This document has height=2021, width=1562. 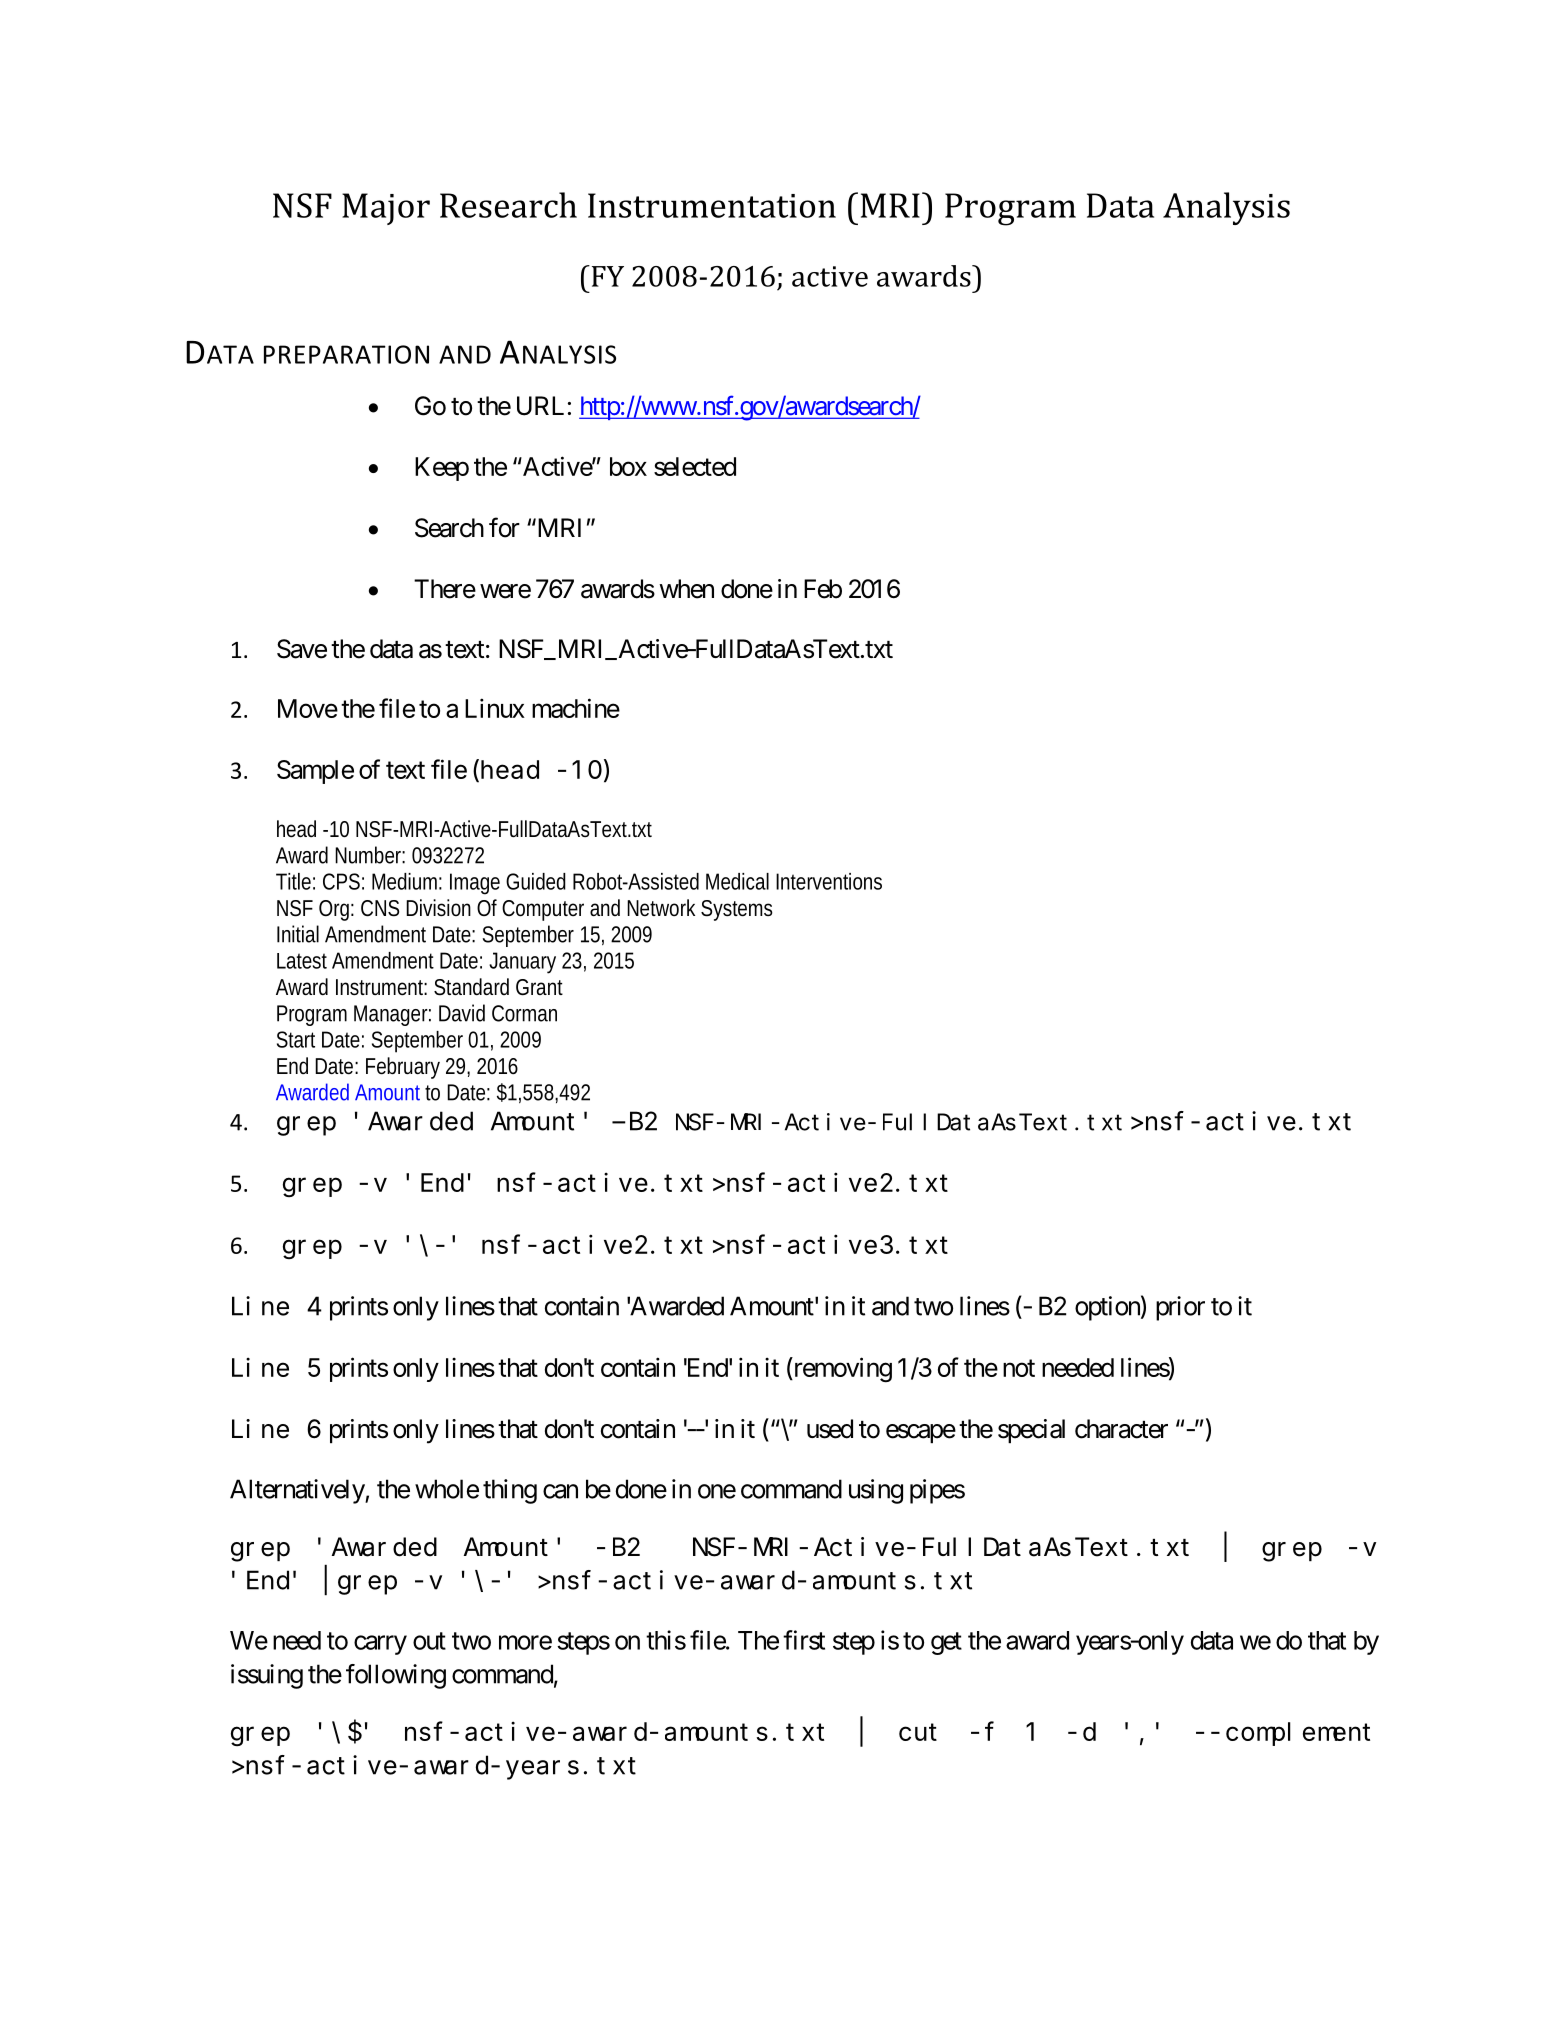 What do you see at coordinates (298, 1491) in the document?
I see `Alternatively` at bounding box center [298, 1491].
